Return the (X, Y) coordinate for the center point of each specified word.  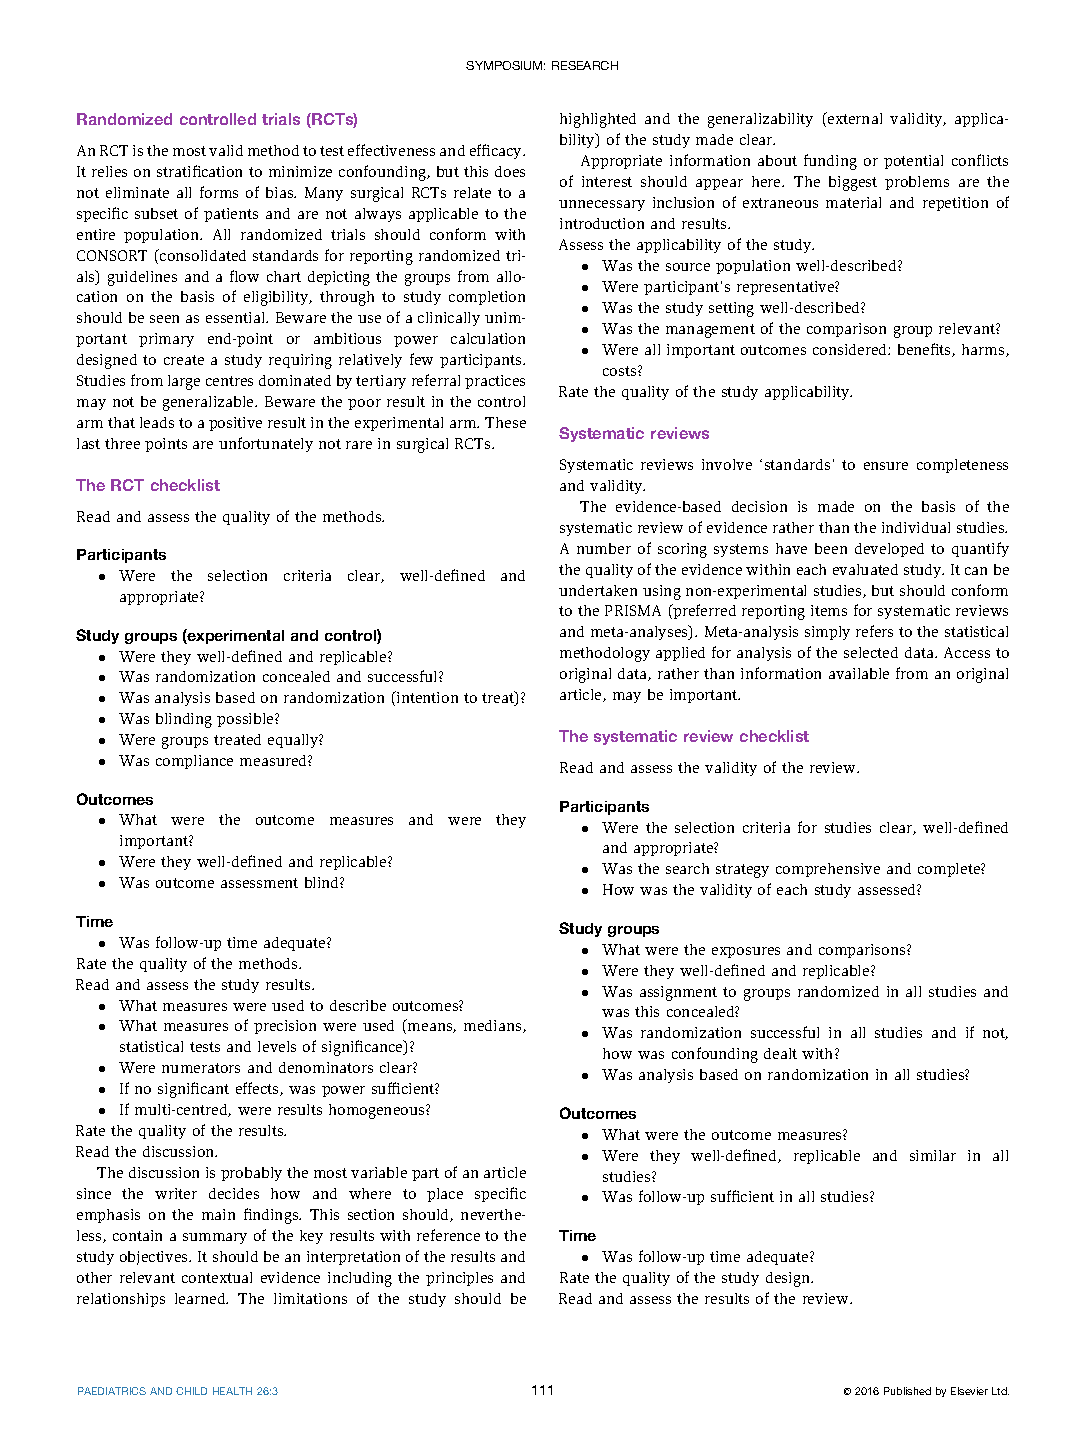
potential (913, 162)
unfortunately (266, 444)
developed (889, 550)
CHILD (191, 1391)
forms (219, 192)
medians (494, 1026)
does (510, 171)
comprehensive (828, 870)
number (604, 548)
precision (285, 1027)
